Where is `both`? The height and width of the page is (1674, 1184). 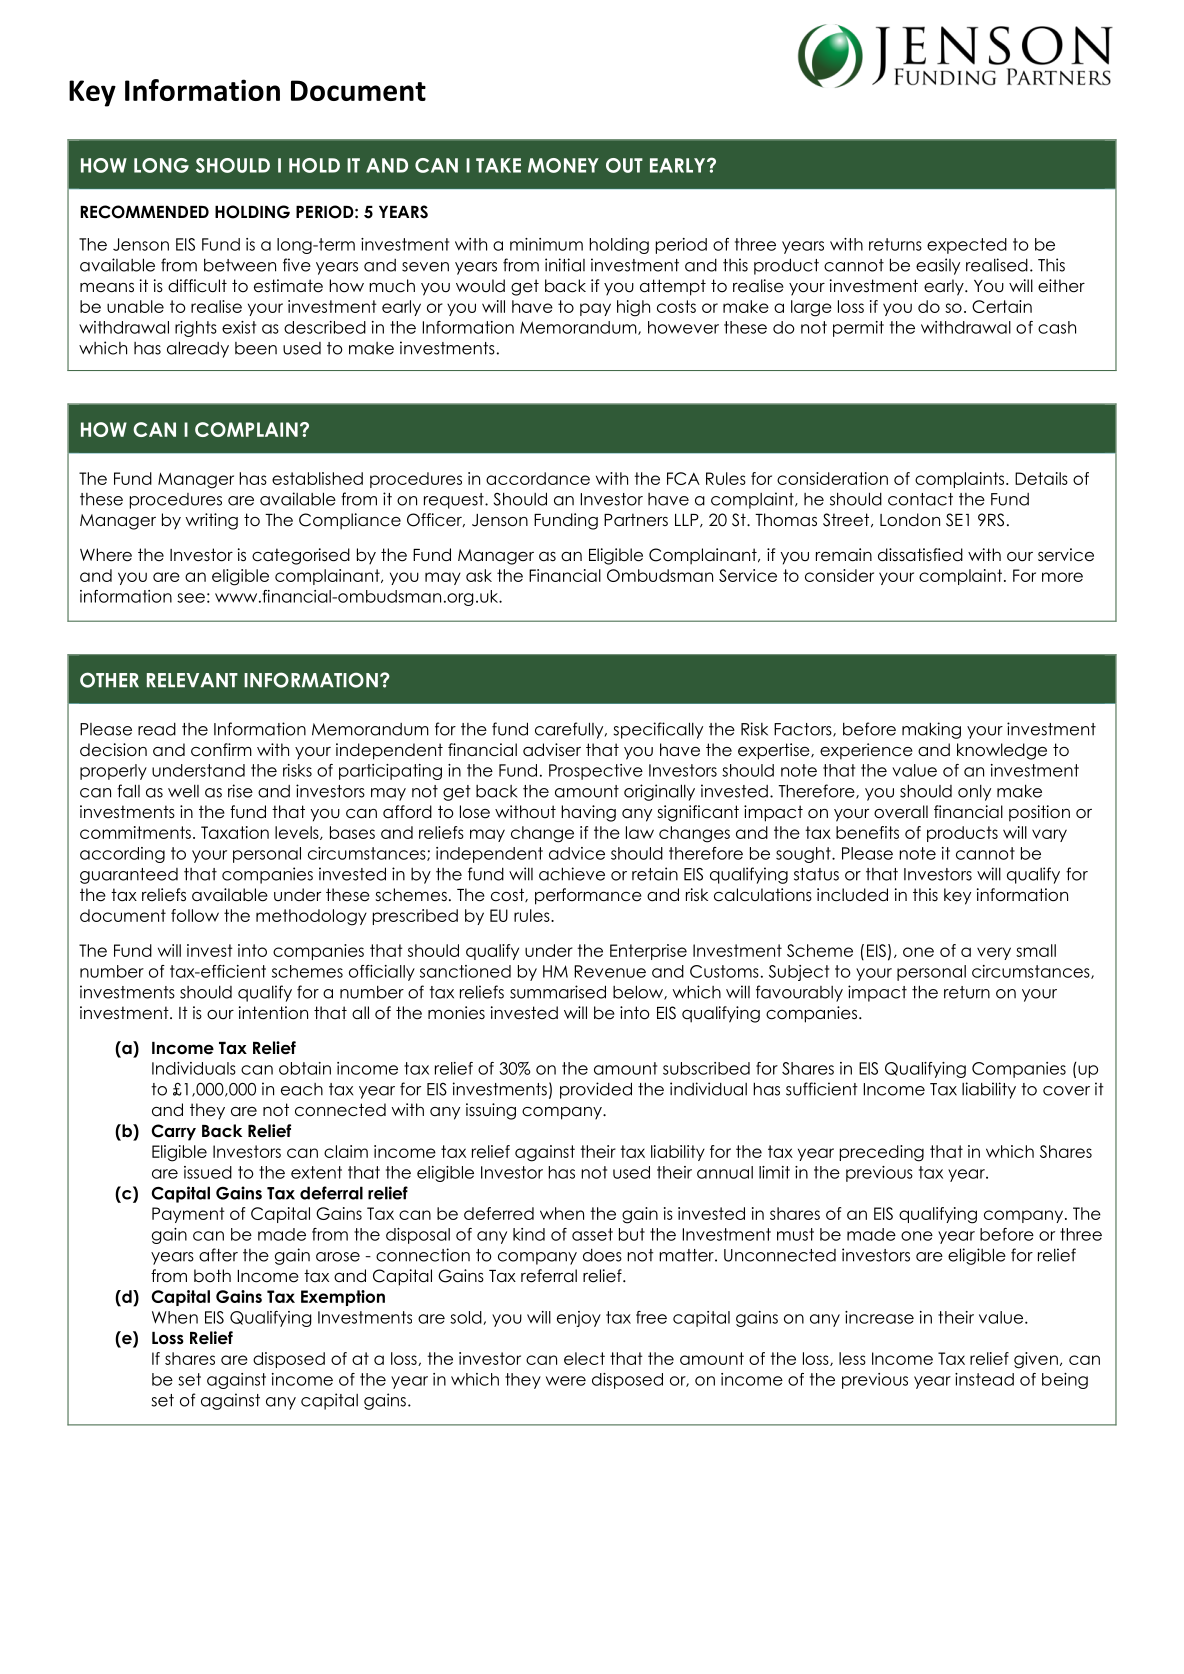
both is located at coordinates (212, 1276).
